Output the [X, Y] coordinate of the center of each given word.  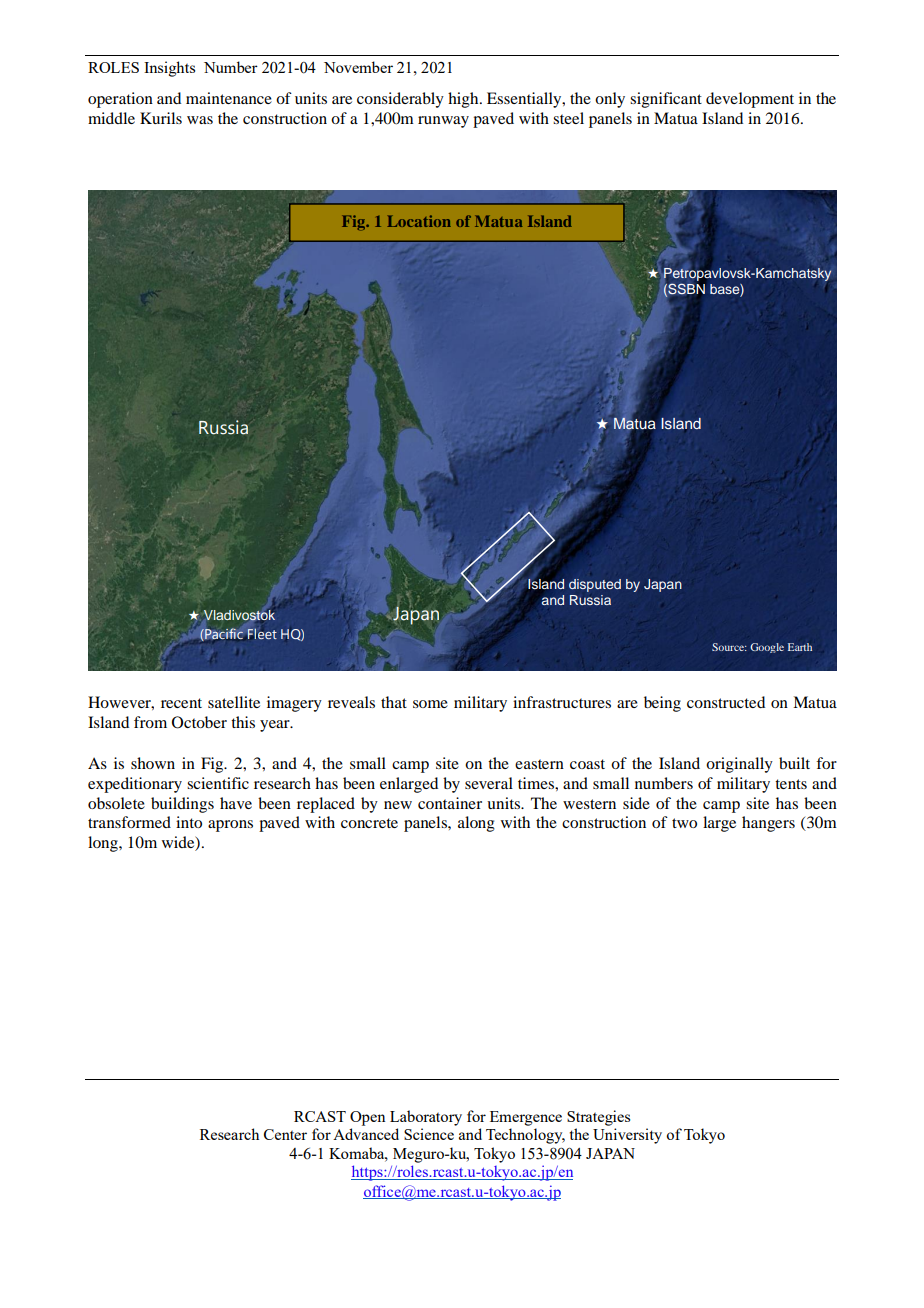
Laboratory [426, 1118]
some [430, 704]
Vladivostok [238, 615]
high [464, 100]
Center [285, 1134]
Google [767, 648]
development [750, 100]
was [200, 120]
